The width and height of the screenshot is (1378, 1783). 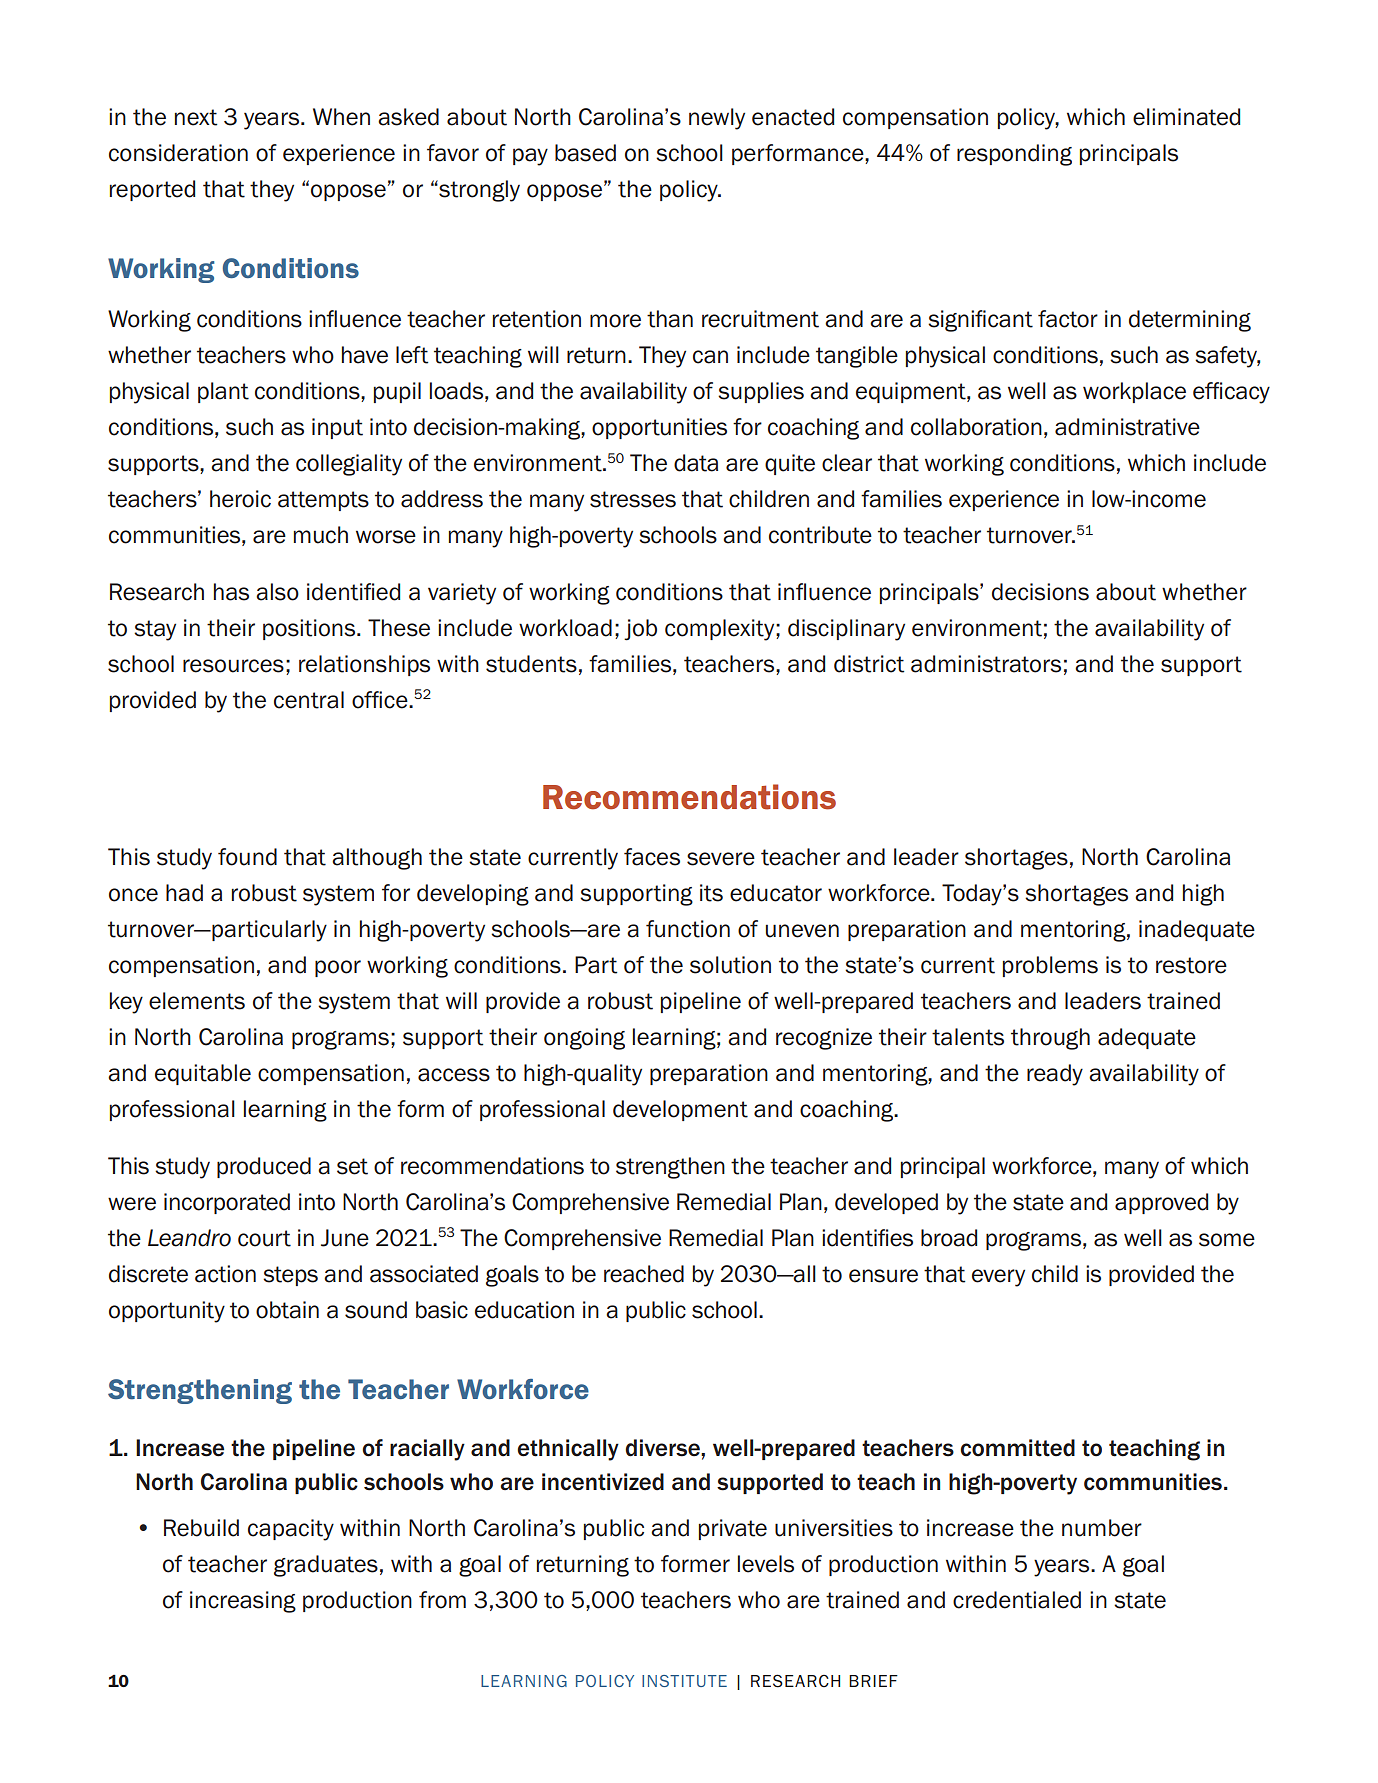 What do you see at coordinates (644, 1274) in the screenshot?
I see `reached` at bounding box center [644, 1274].
